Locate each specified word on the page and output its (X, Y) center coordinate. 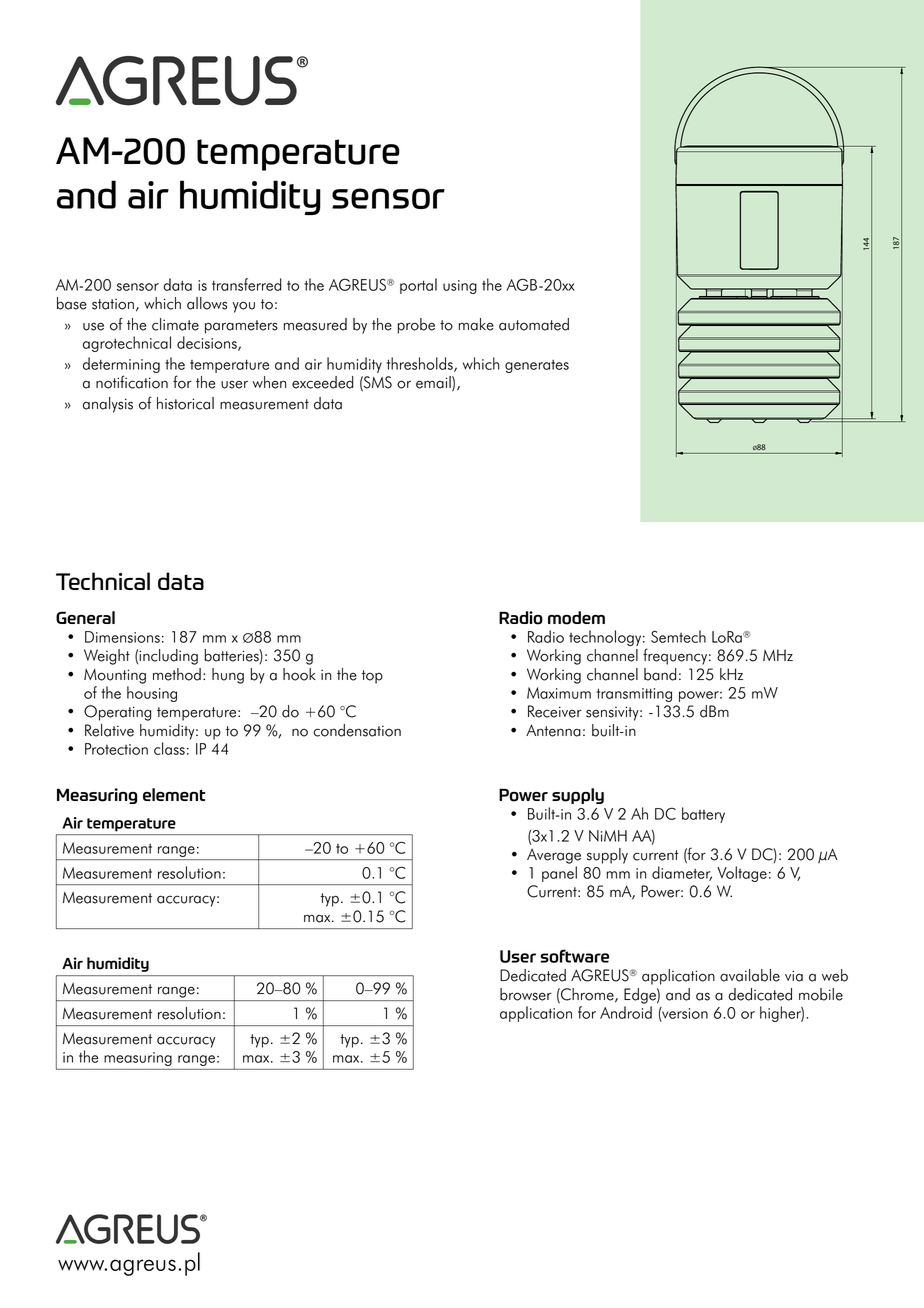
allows (207, 303)
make (476, 324)
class (169, 748)
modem (576, 618)
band (660, 674)
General (85, 617)
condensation (357, 730)
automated (534, 324)
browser (526, 994)
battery (703, 815)
